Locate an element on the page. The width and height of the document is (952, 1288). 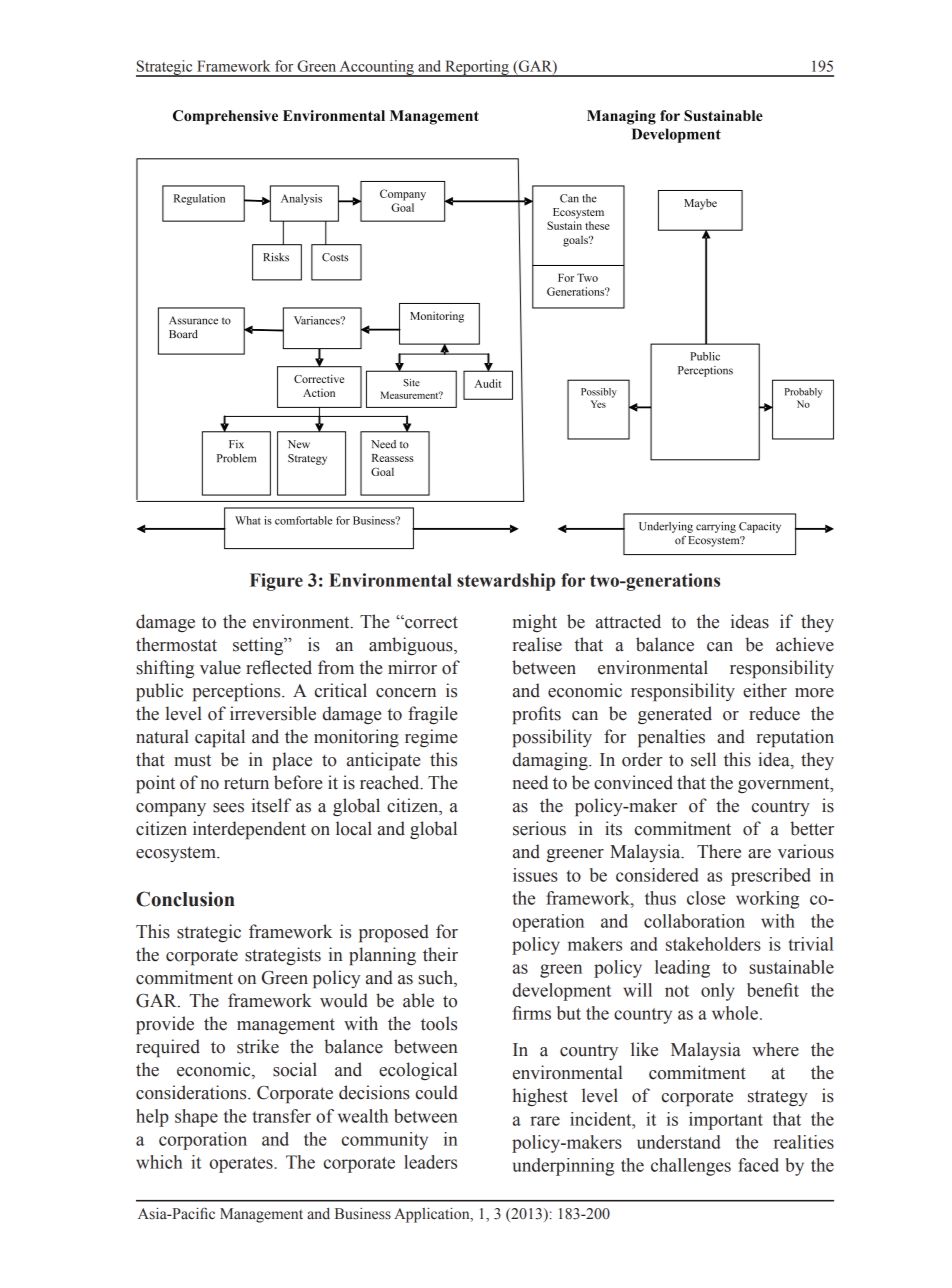
operates is located at coordinates (242, 1165).
